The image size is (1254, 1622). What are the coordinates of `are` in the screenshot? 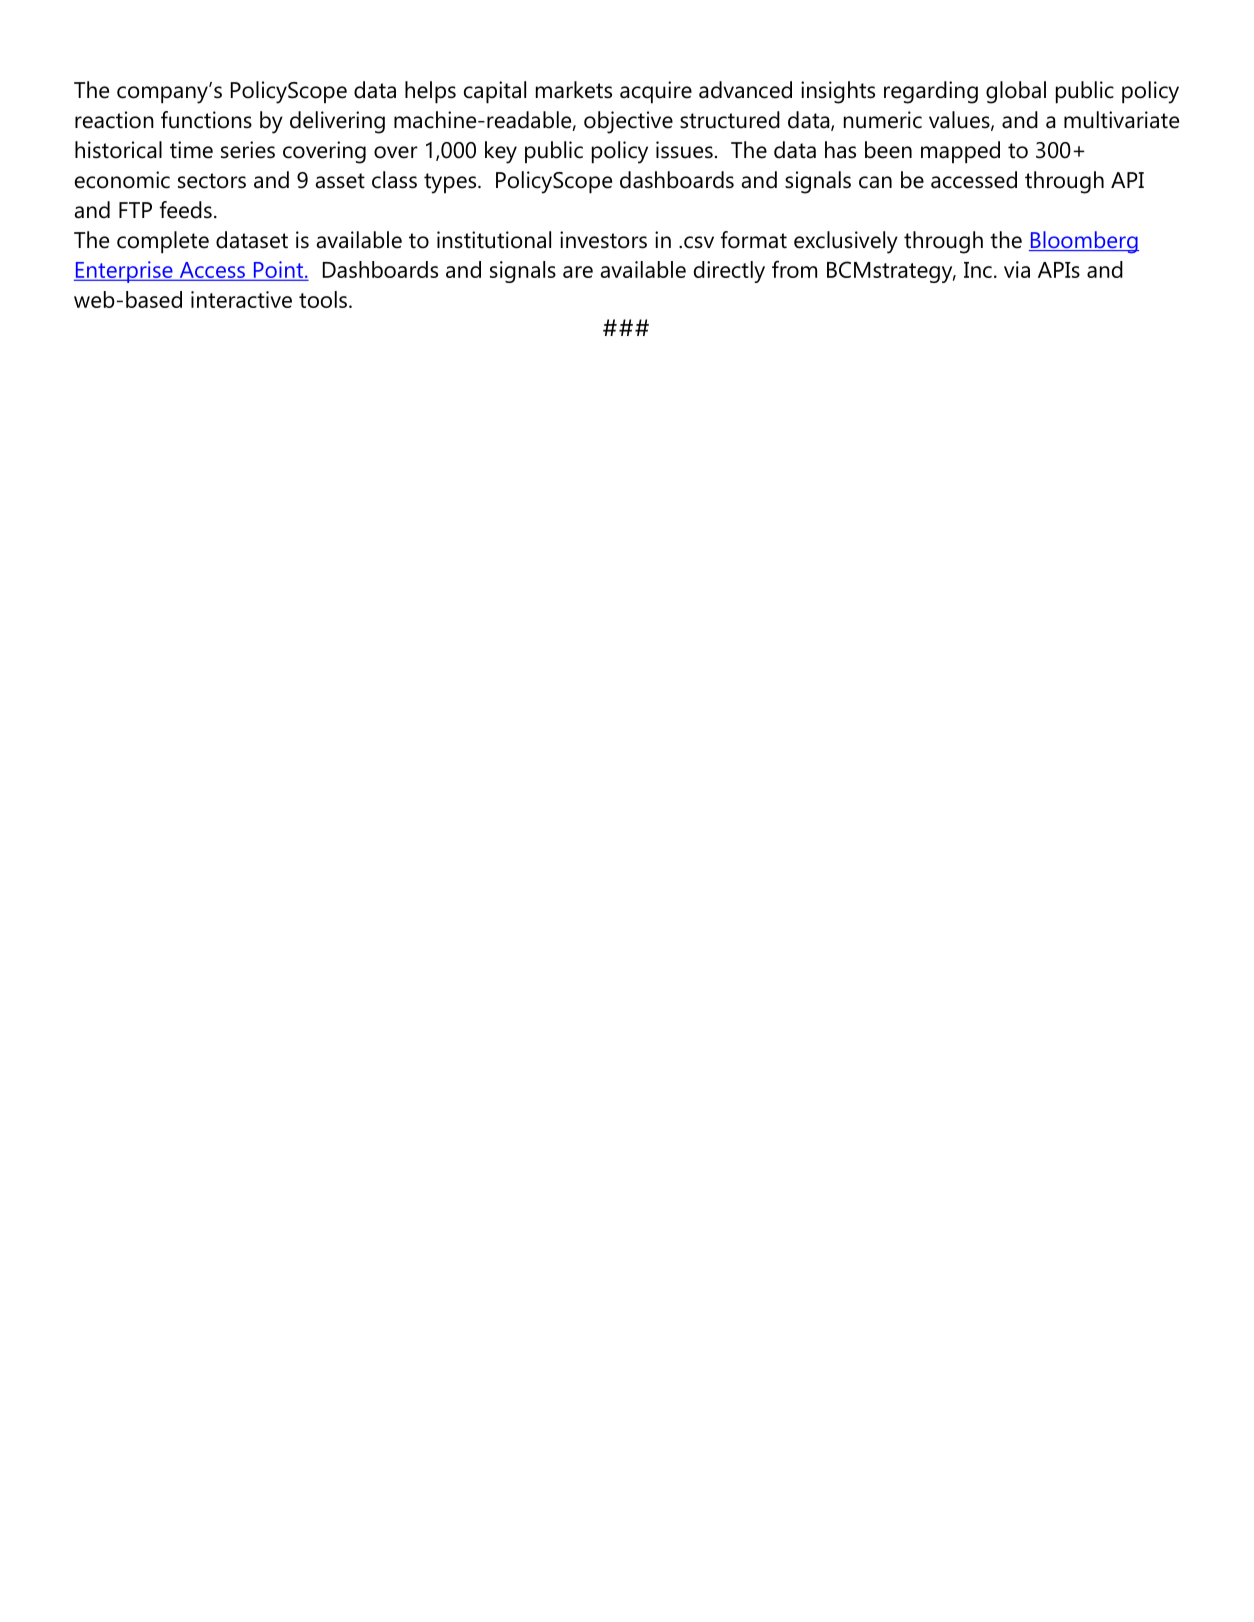 It's located at (578, 272).
